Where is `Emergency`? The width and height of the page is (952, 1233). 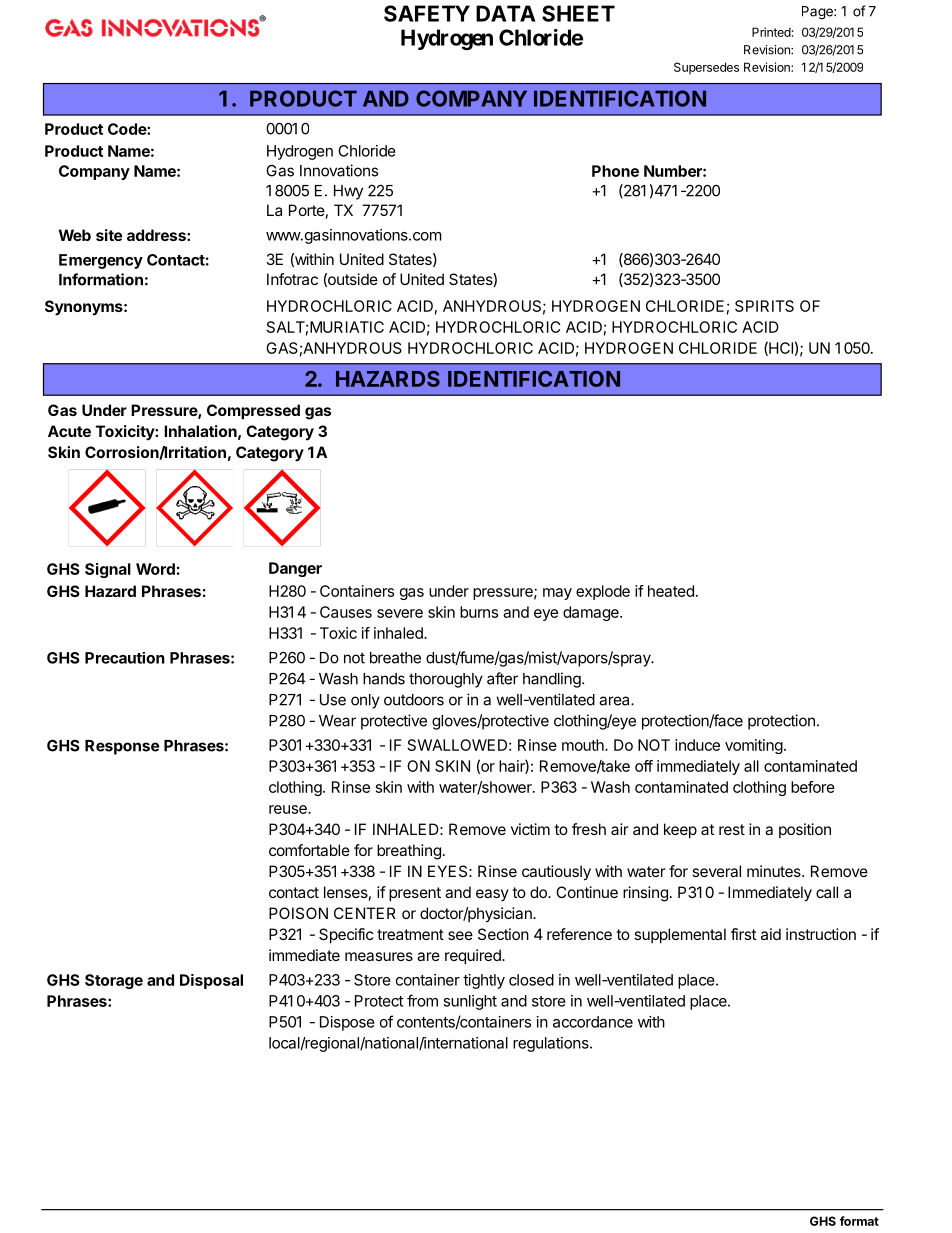 Emergency is located at coordinates (101, 261).
